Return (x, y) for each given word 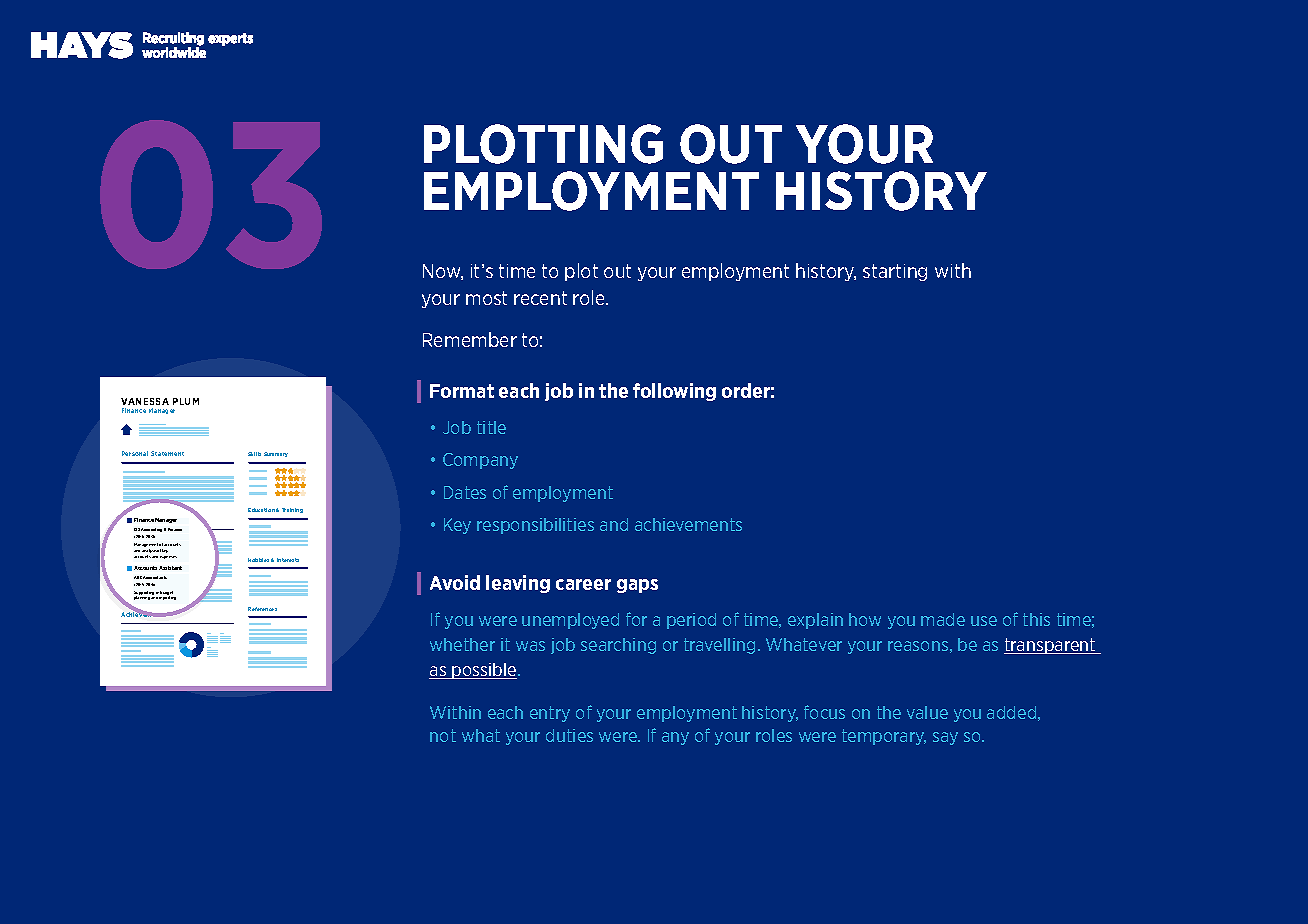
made (943, 619)
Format (462, 391)
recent (540, 298)
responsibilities (535, 526)
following (674, 392)
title (491, 427)
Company (480, 461)
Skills (254, 454)
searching (618, 646)
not (443, 735)
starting (895, 272)
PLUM (186, 401)
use (984, 621)
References (262, 609)
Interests (288, 560)
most (486, 298)
